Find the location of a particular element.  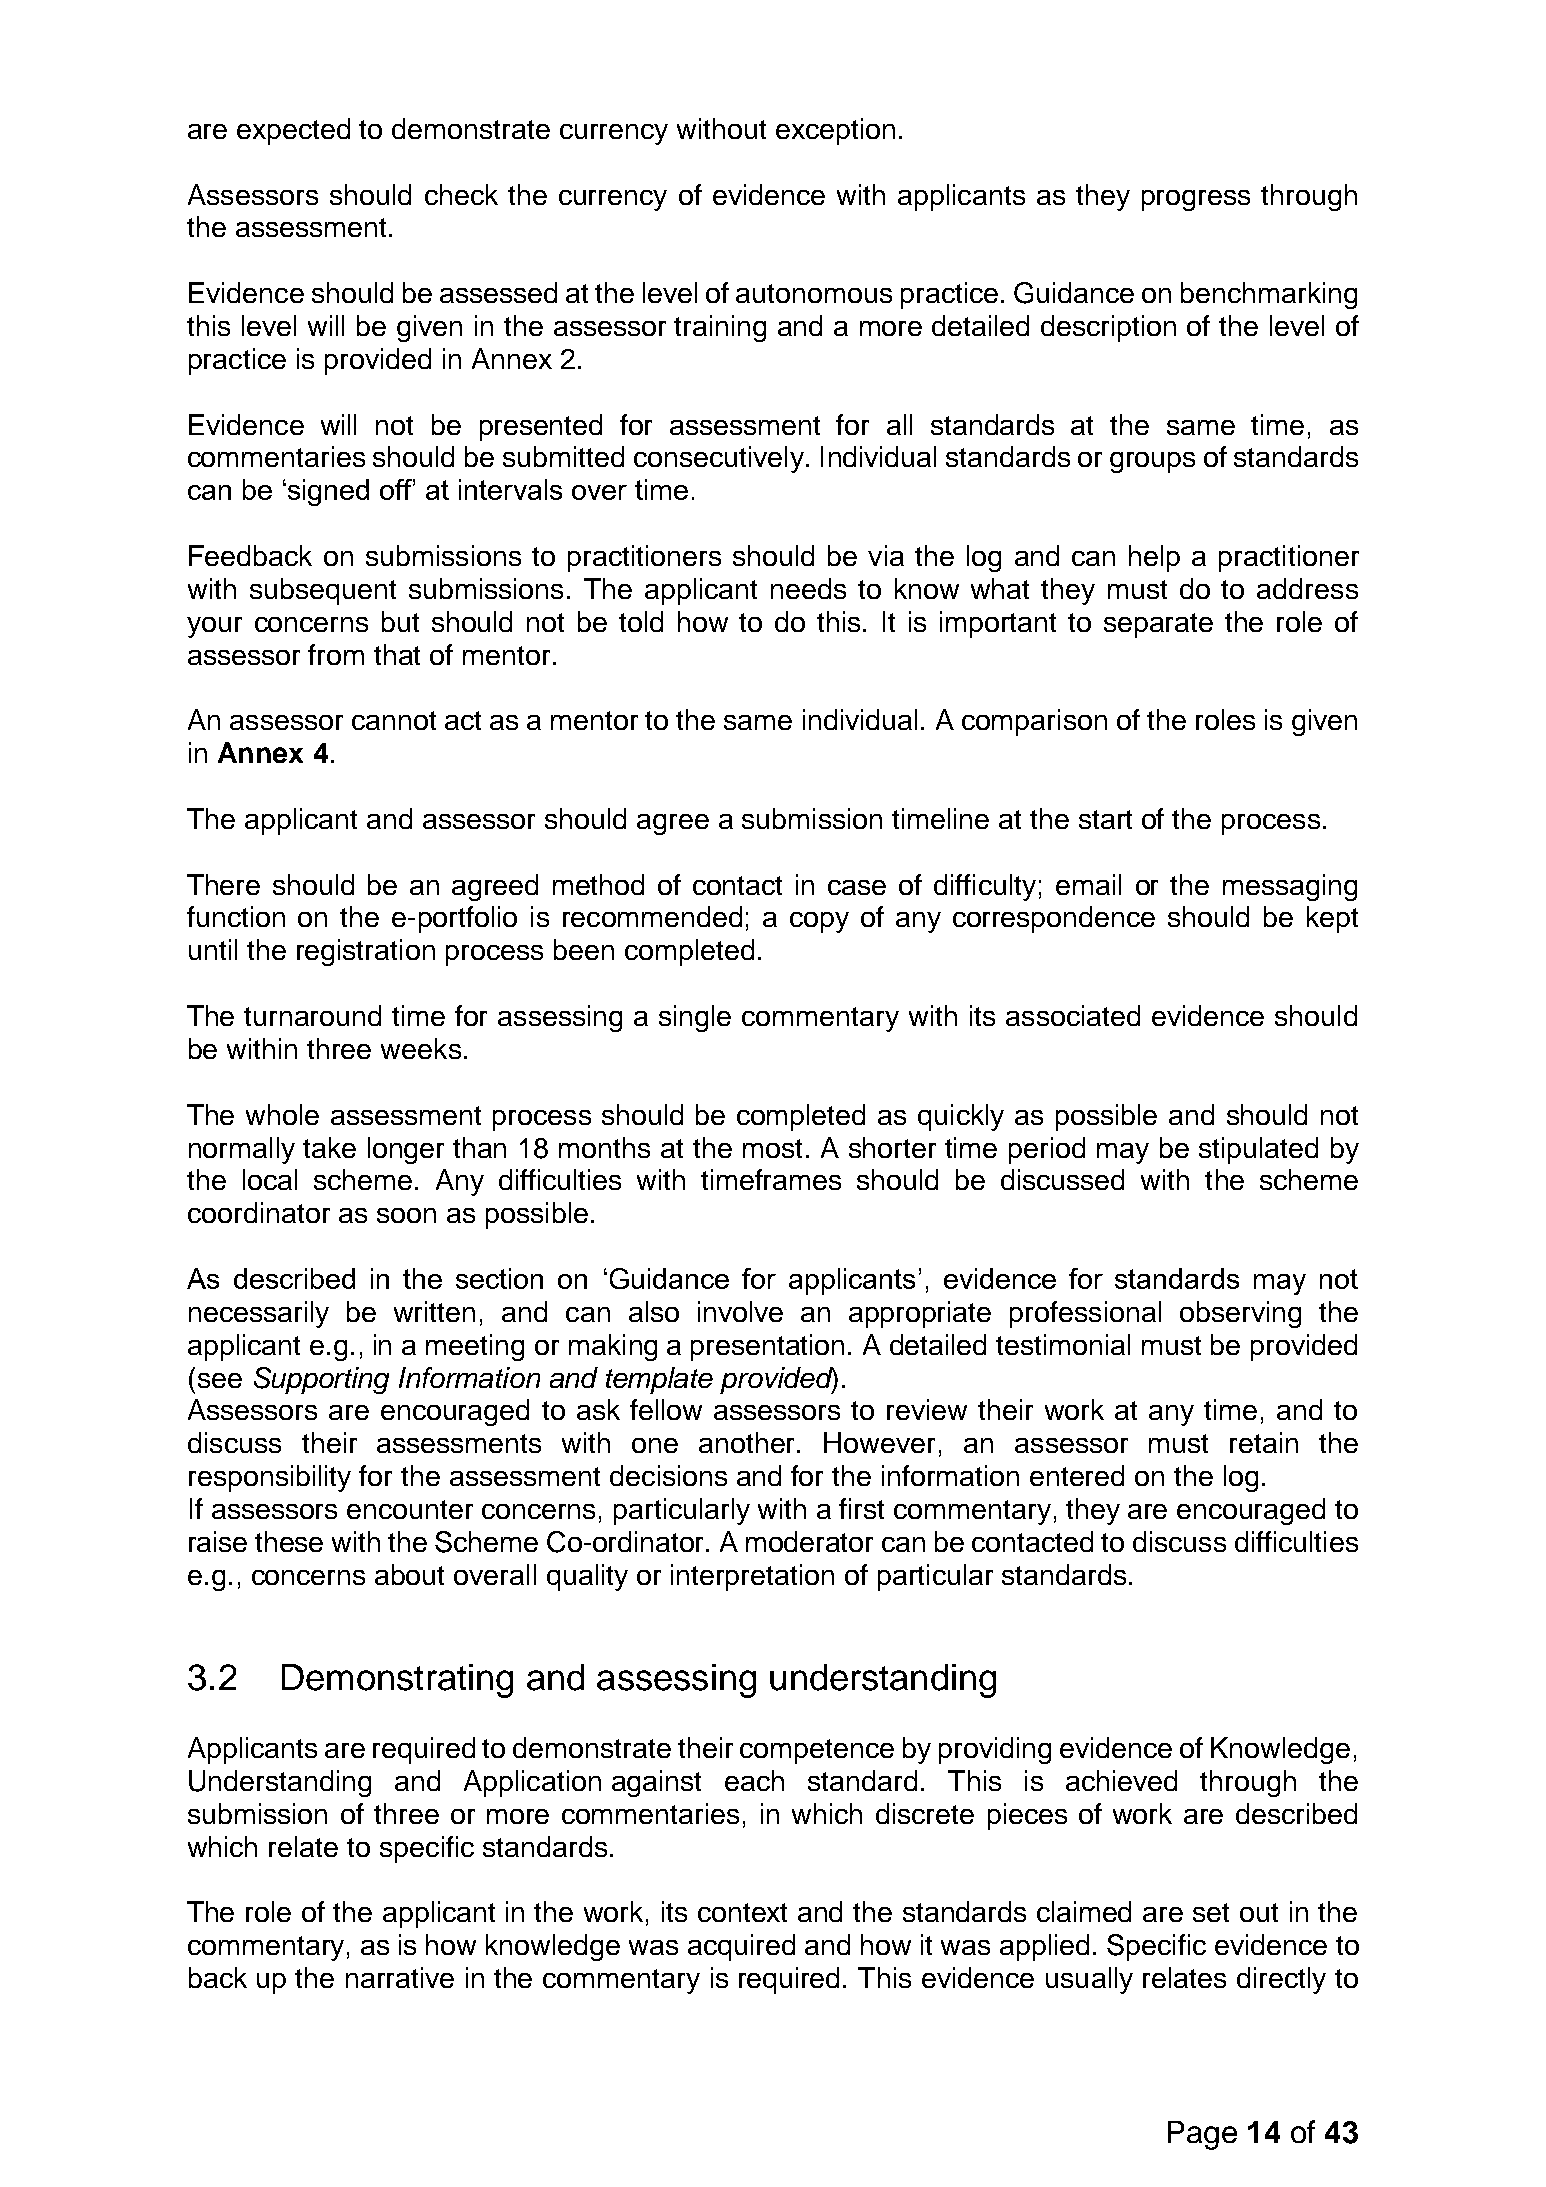

exception is located at coordinates (835, 131).
